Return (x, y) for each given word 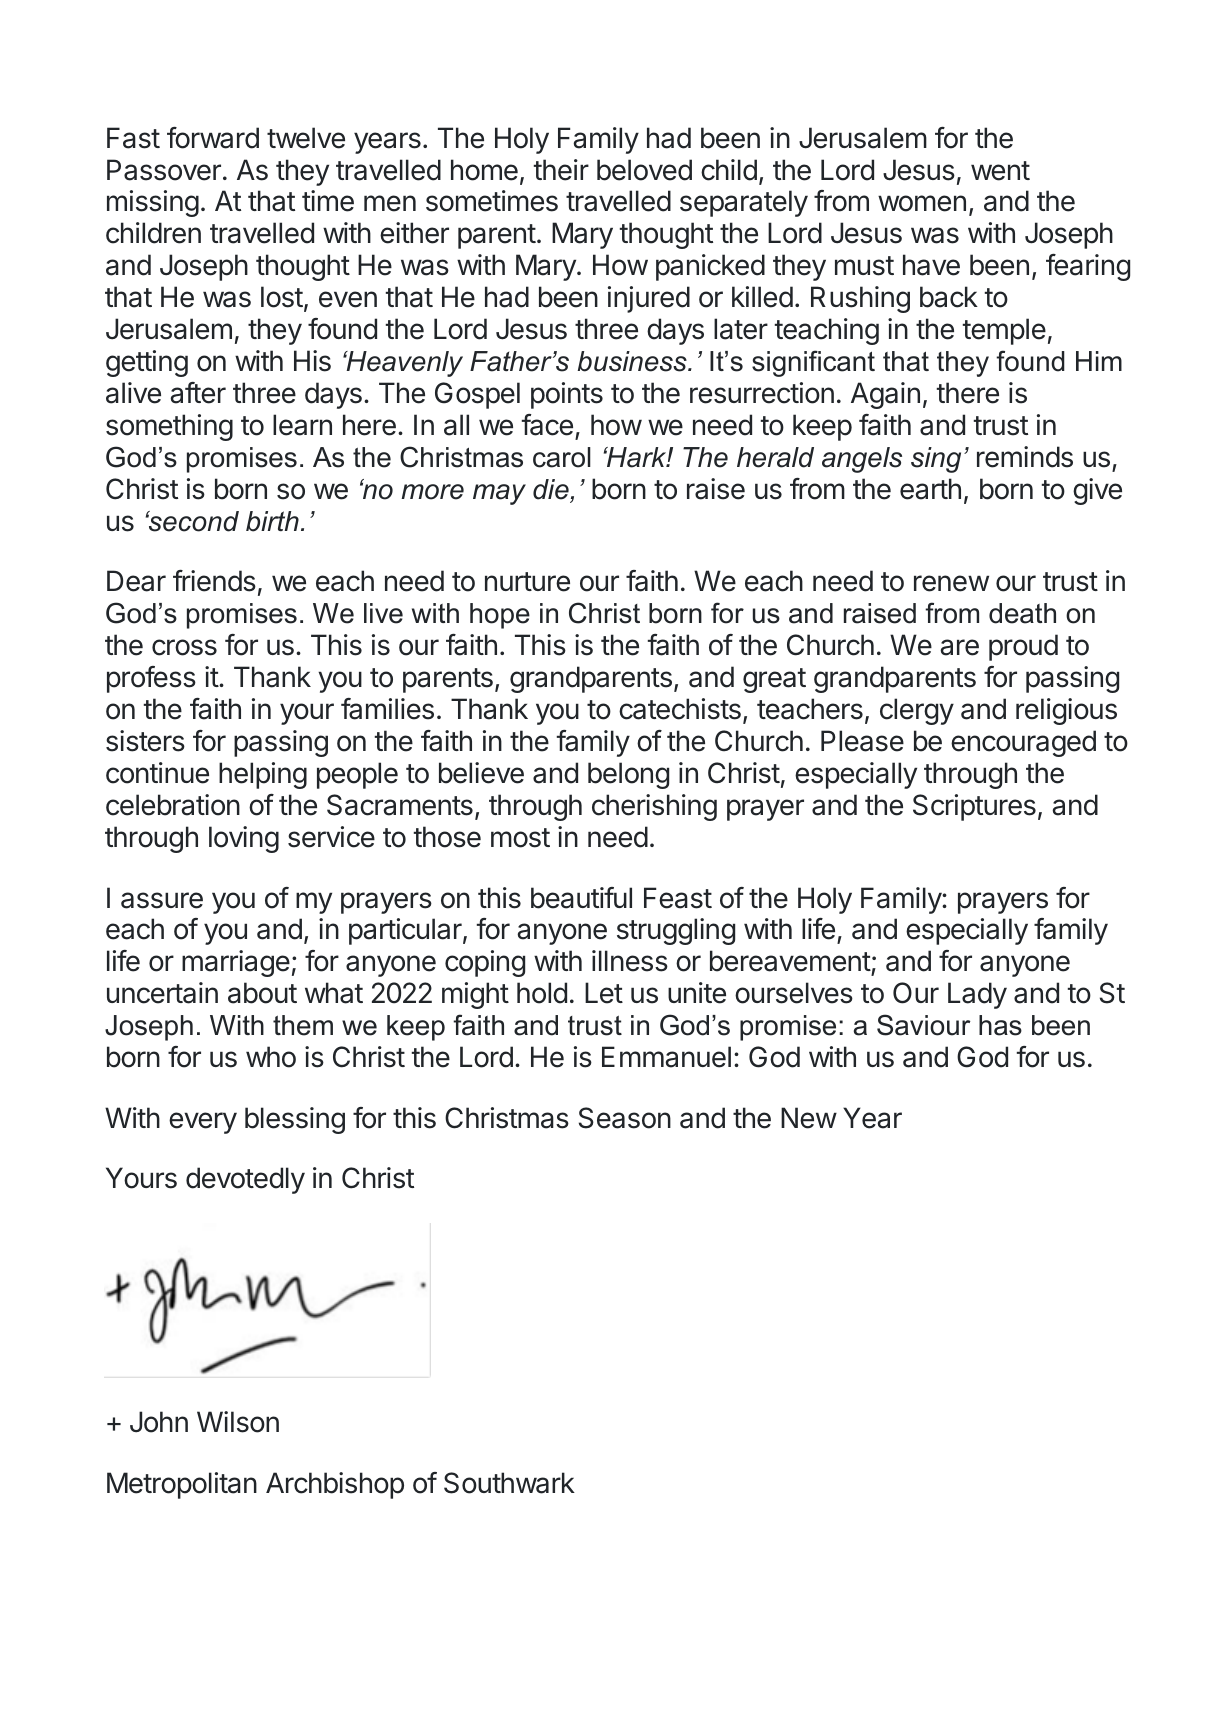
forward (213, 138)
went (1000, 171)
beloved (644, 170)
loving (244, 839)
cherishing (654, 807)
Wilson (238, 1422)
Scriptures (974, 807)
